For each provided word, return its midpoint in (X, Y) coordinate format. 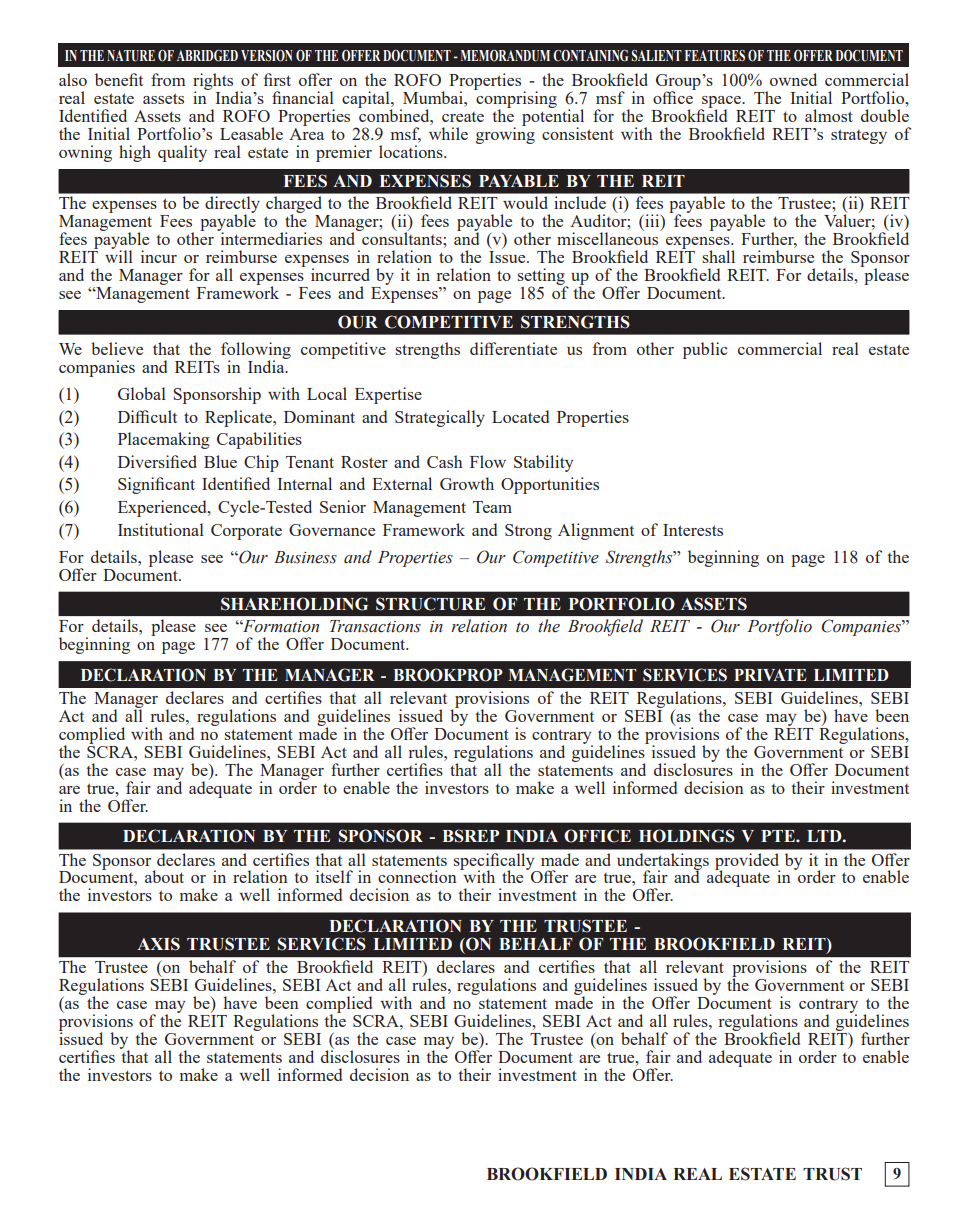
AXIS (158, 944)
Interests (693, 530)
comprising (515, 100)
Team (492, 507)
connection (417, 876)
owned (793, 79)
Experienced (163, 508)
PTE (779, 836)
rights (214, 83)
